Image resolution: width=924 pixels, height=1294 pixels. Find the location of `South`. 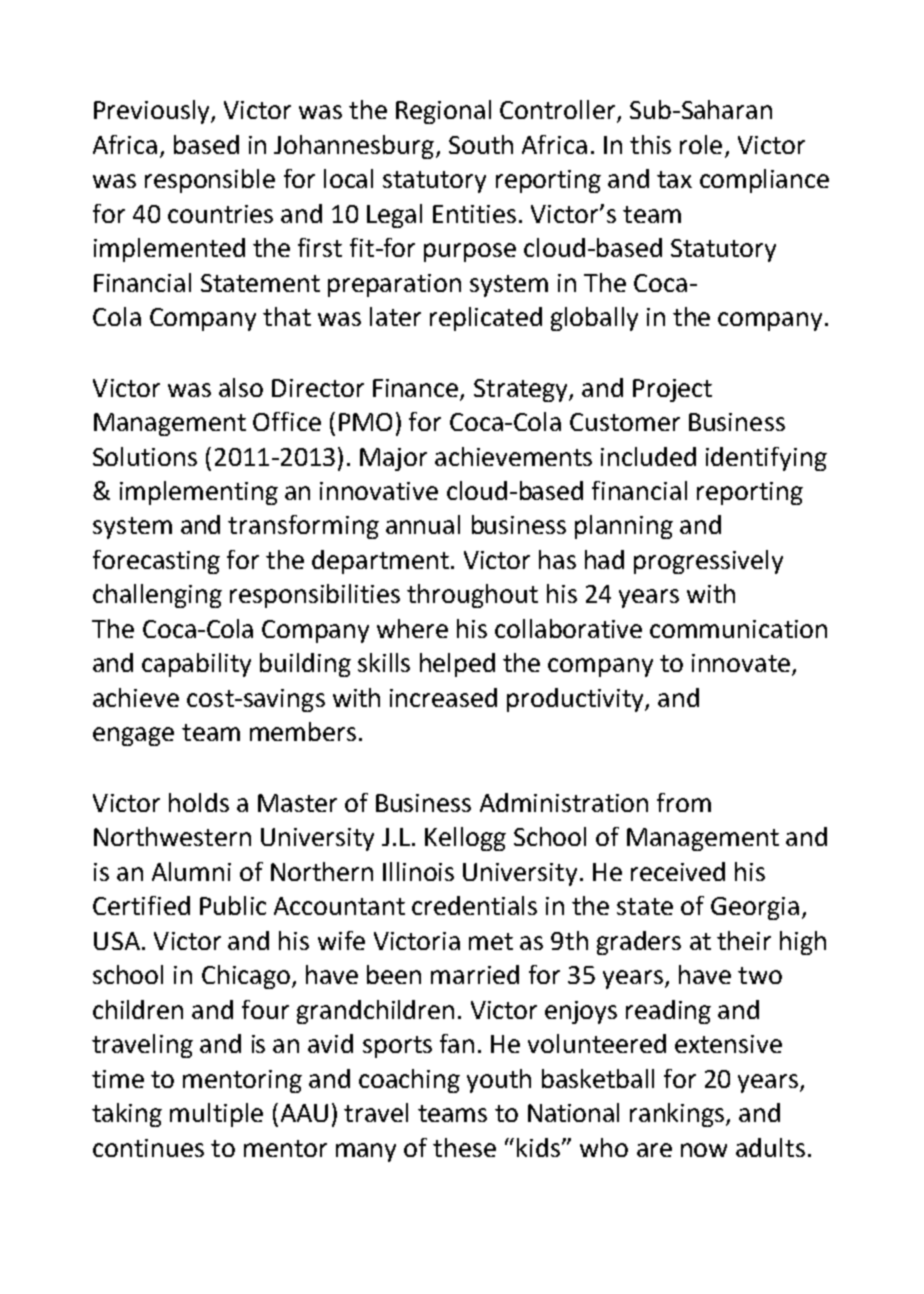

South is located at coordinates (481, 144).
